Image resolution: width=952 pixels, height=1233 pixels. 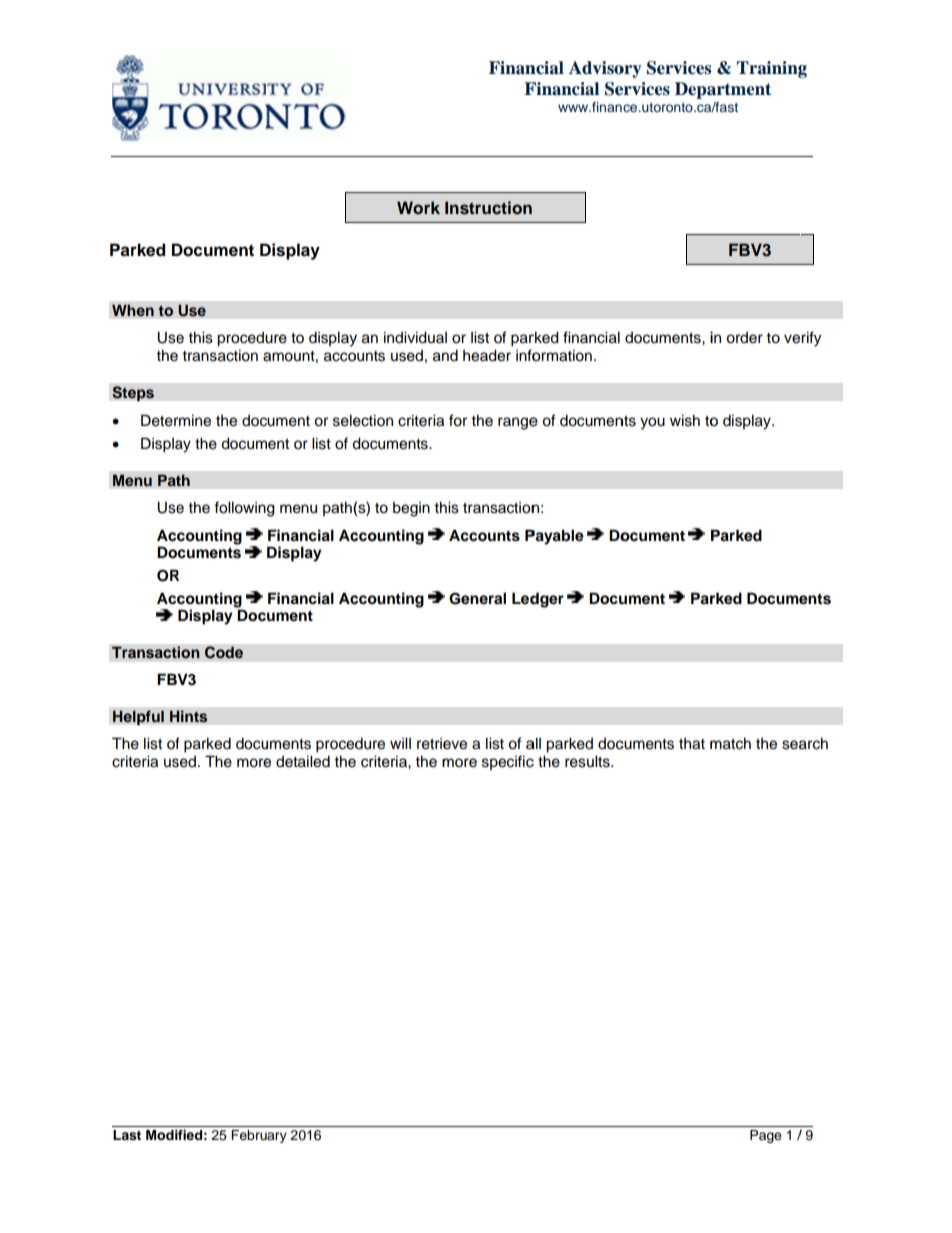 What do you see at coordinates (133, 394) in the document?
I see `Steps` at bounding box center [133, 394].
